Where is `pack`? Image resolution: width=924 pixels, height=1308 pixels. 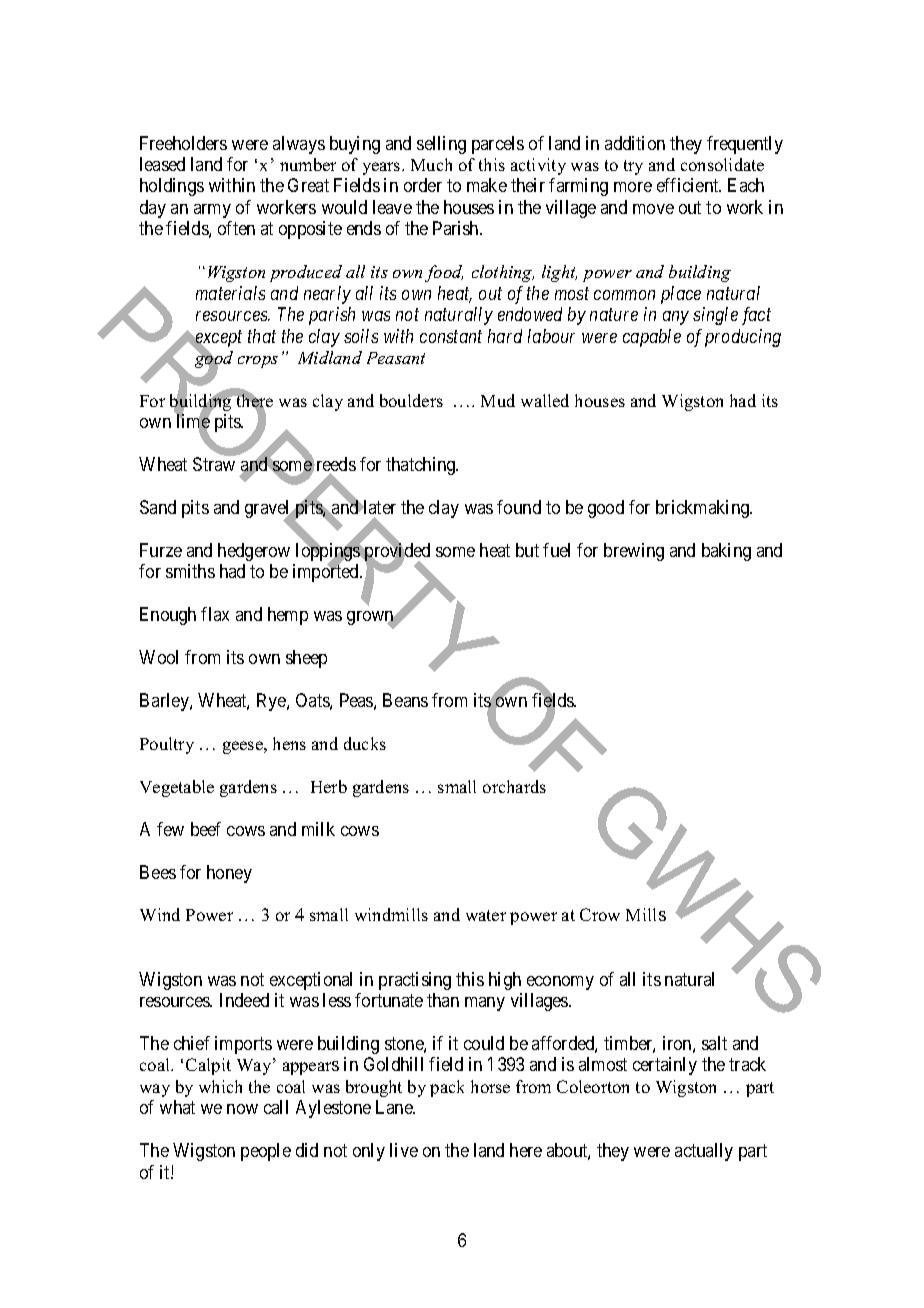
pack is located at coordinates (447, 1088).
